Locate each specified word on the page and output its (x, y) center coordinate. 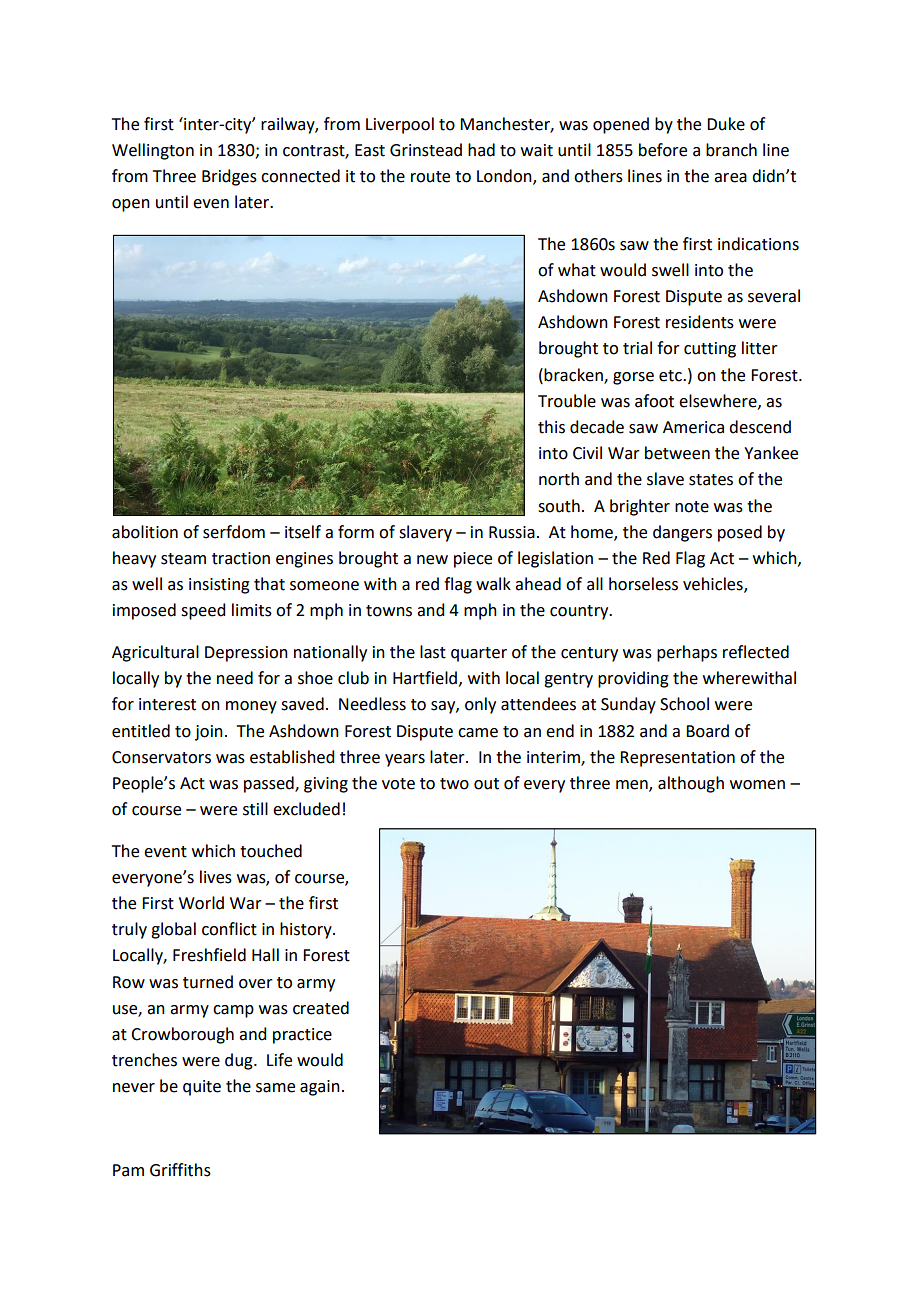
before (663, 150)
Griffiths (180, 1170)
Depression (246, 654)
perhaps (687, 653)
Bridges (229, 177)
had (481, 150)
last (433, 652)
